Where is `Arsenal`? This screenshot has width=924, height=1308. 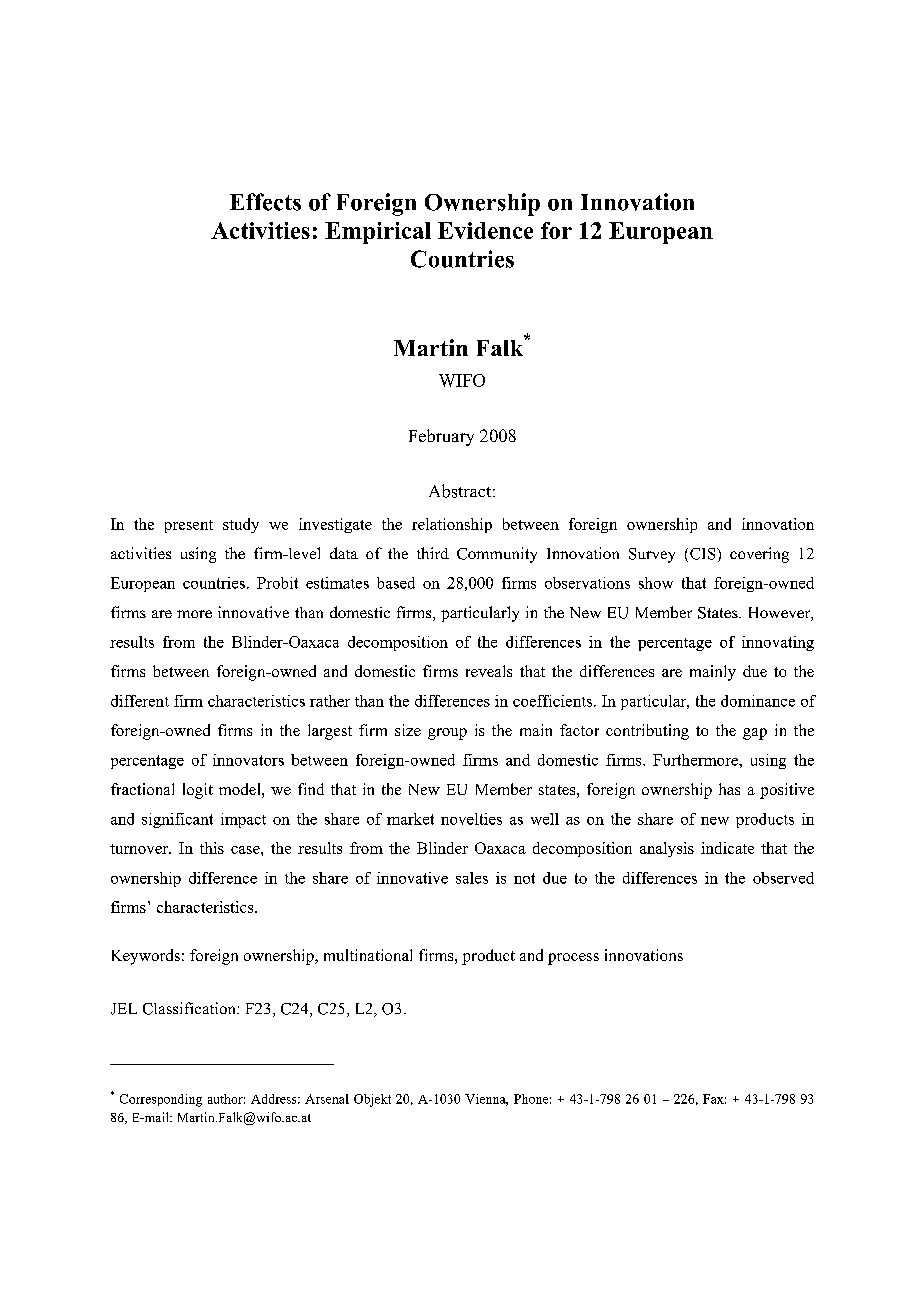
Arsenal is located at coordinates (327, 1099).
